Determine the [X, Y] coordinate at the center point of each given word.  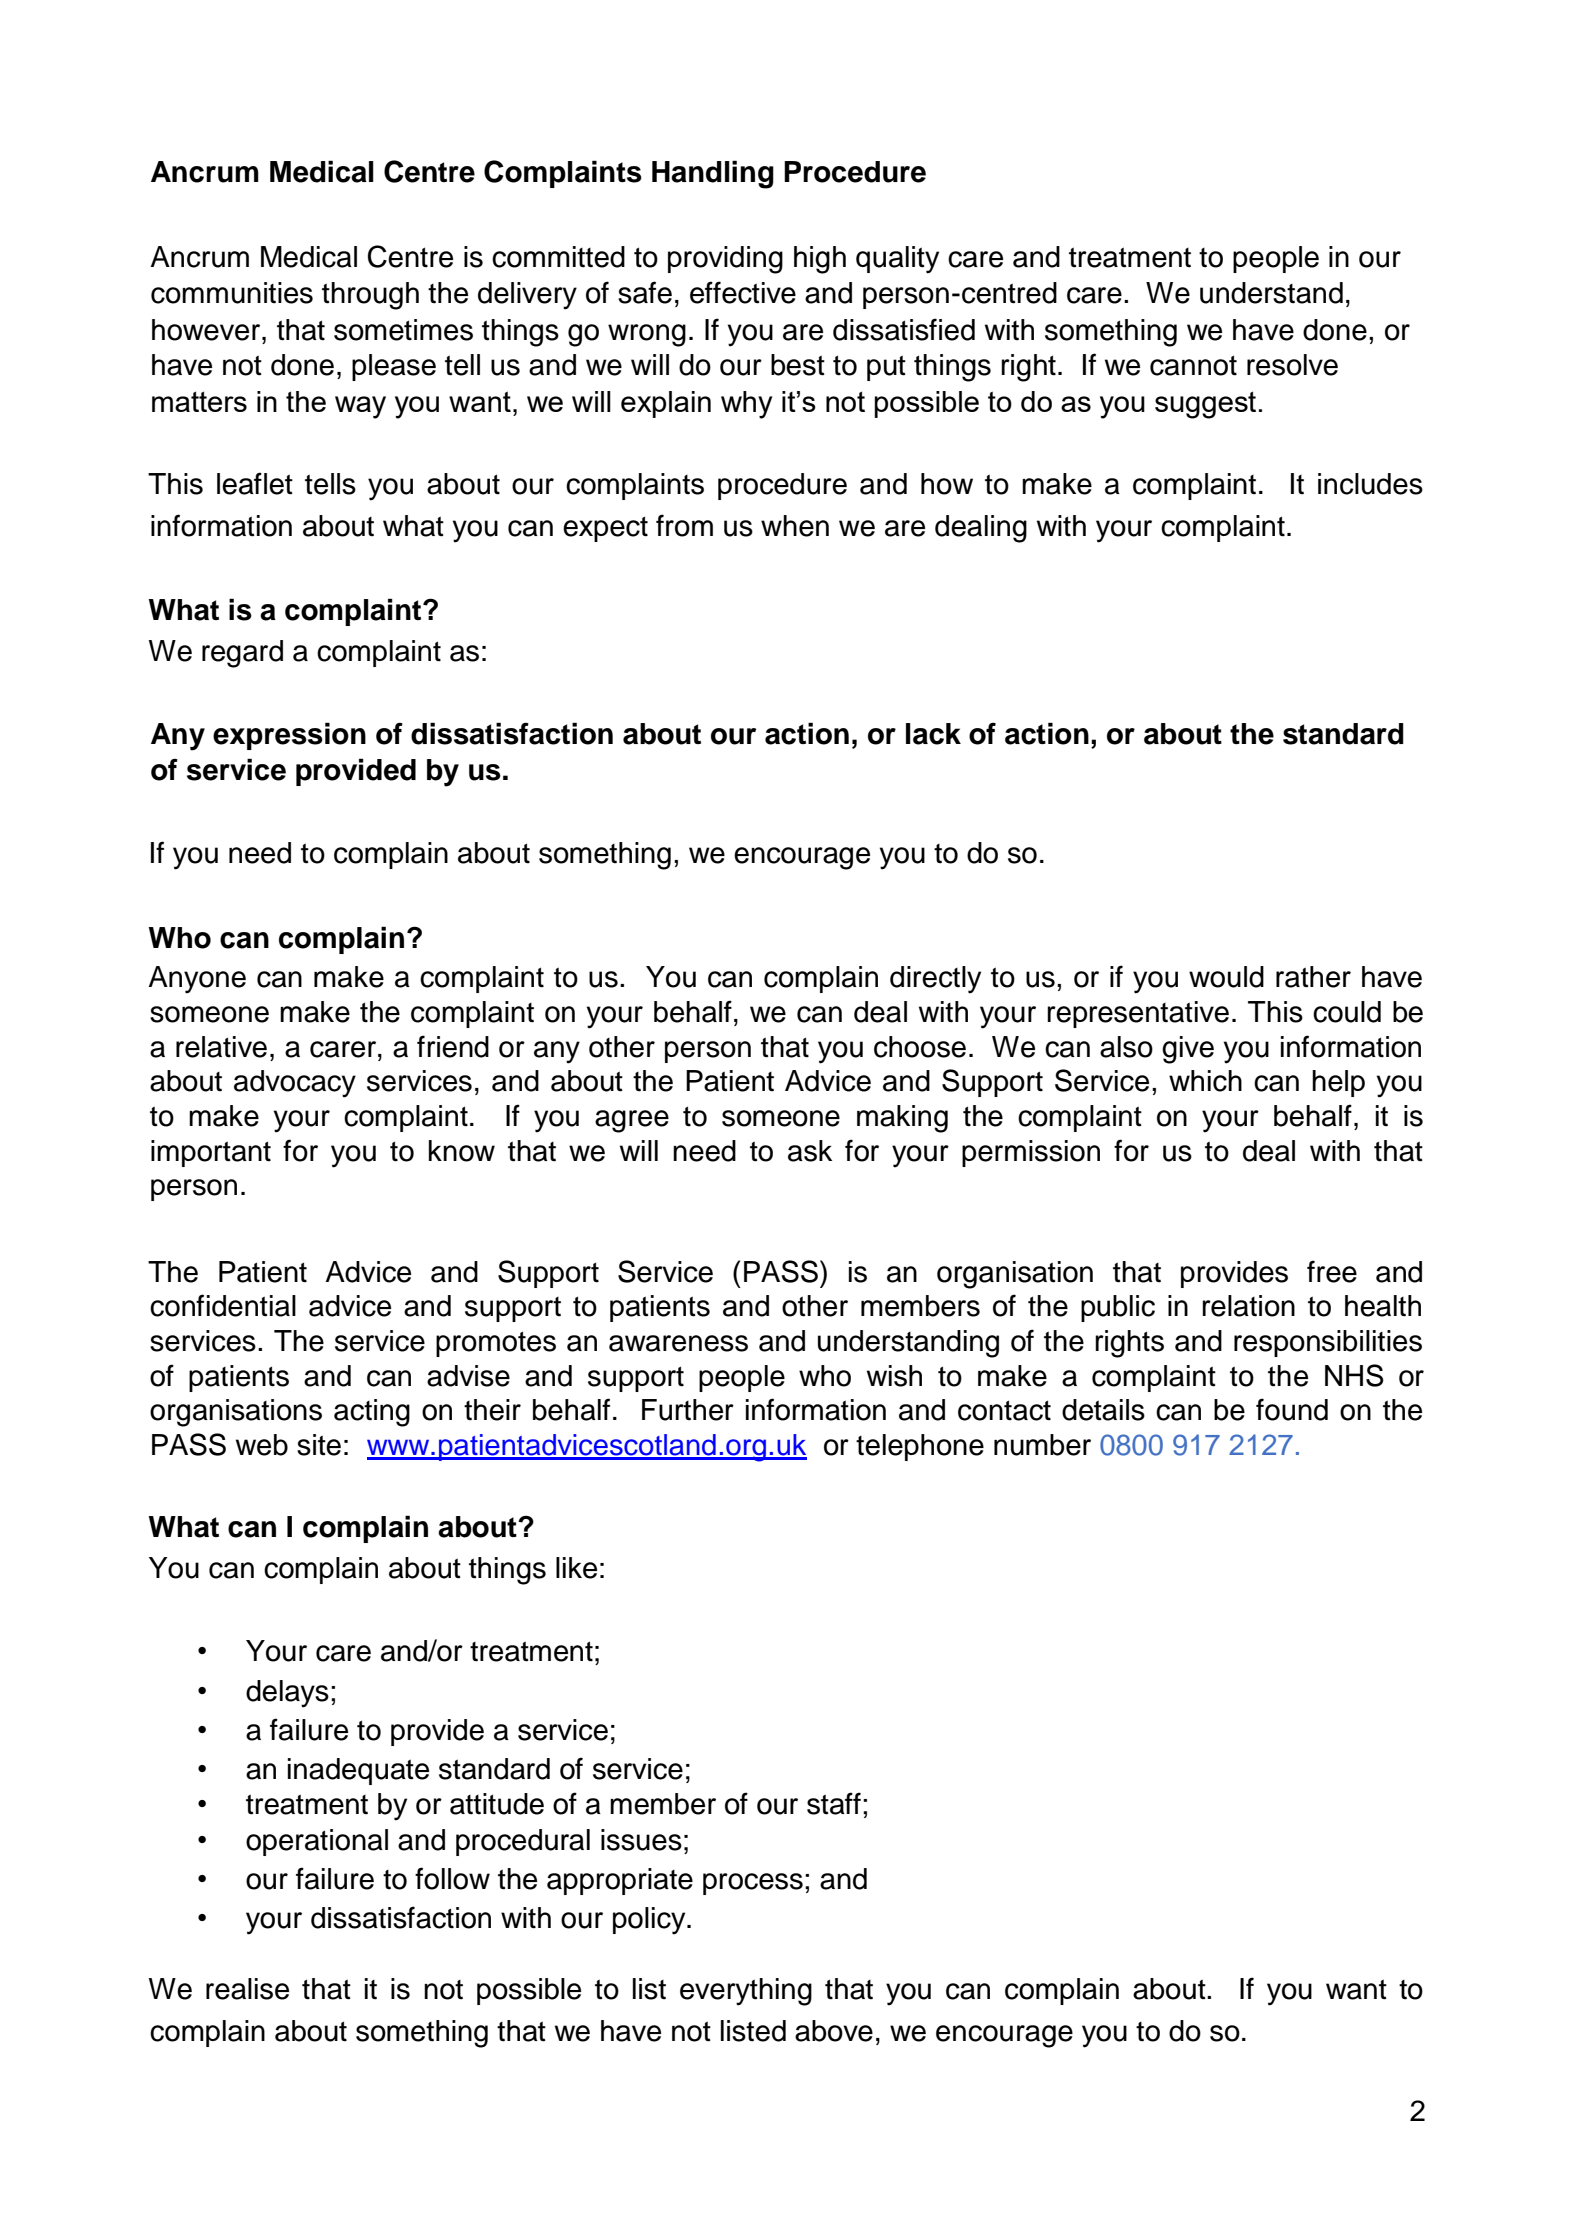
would [1226, 977]
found [1292, 1409]
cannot [1193, 365]
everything [746, 1992]
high [820, 260]
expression [289, 736]
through [370, 296]
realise [247, 1989]
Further [688, 1410]
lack [933, 734]
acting [372, 1413]
